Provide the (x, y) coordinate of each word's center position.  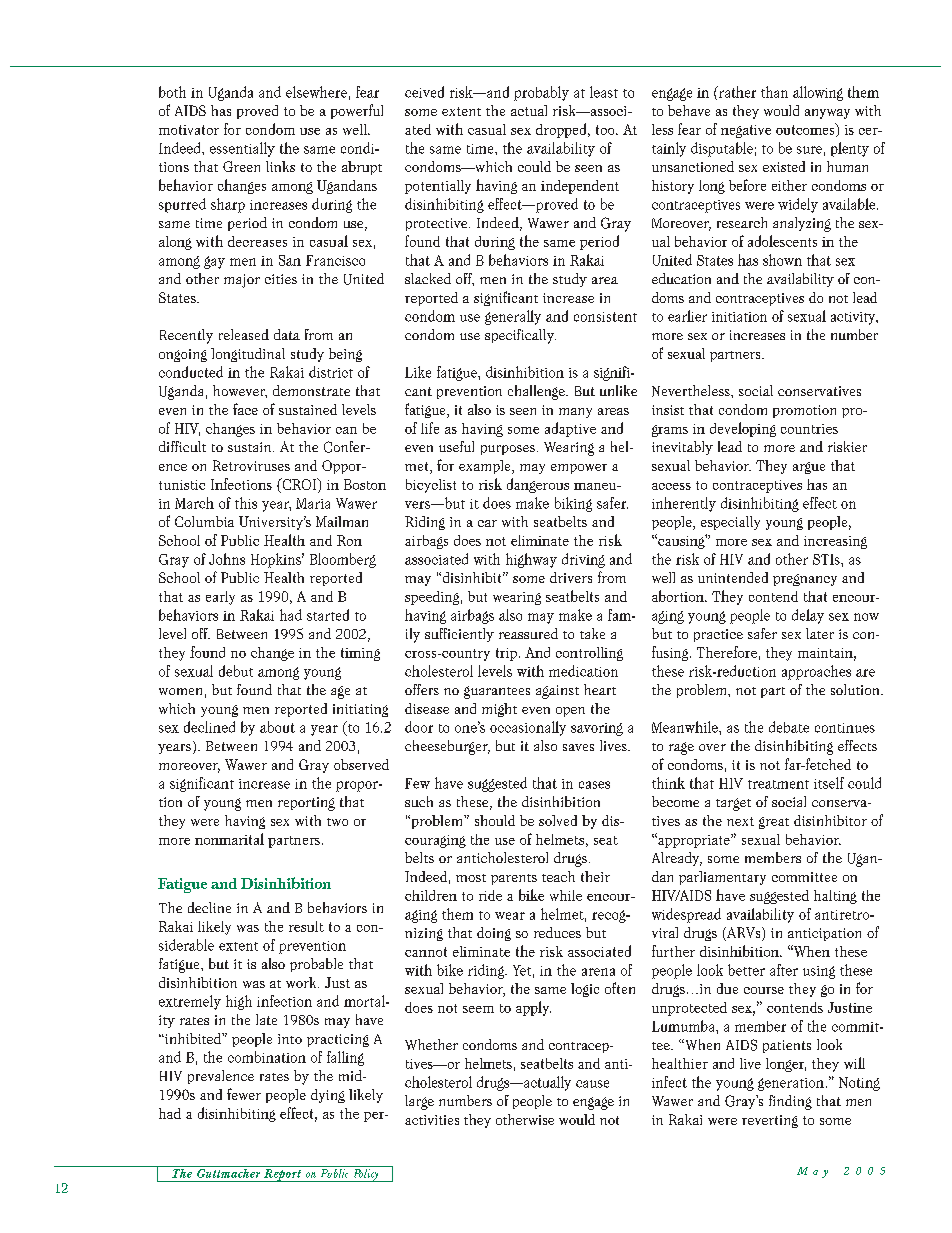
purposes (508, 450)
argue (809, 468)
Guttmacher (229, 1172)
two (337, 822)
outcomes (806, 130)
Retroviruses (251, 465)
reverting (770, 1121)
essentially (242, 149)
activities (432, 1120)
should (495, 820)
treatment (778, 784)
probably (541, 93)
